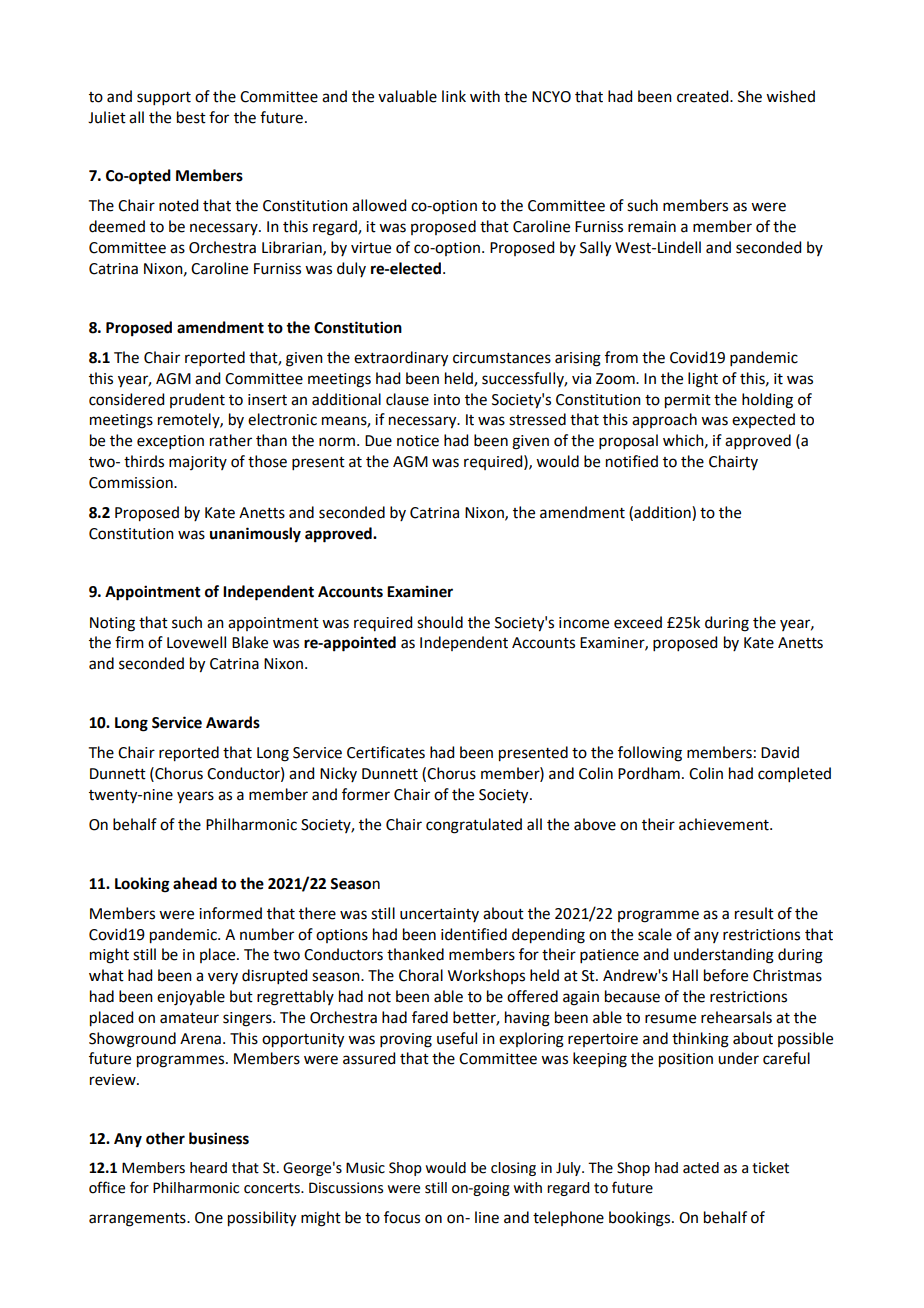  What do you see at coordinates (454, 96) in the document?
I see `link` at bounding box center [454, 96].
